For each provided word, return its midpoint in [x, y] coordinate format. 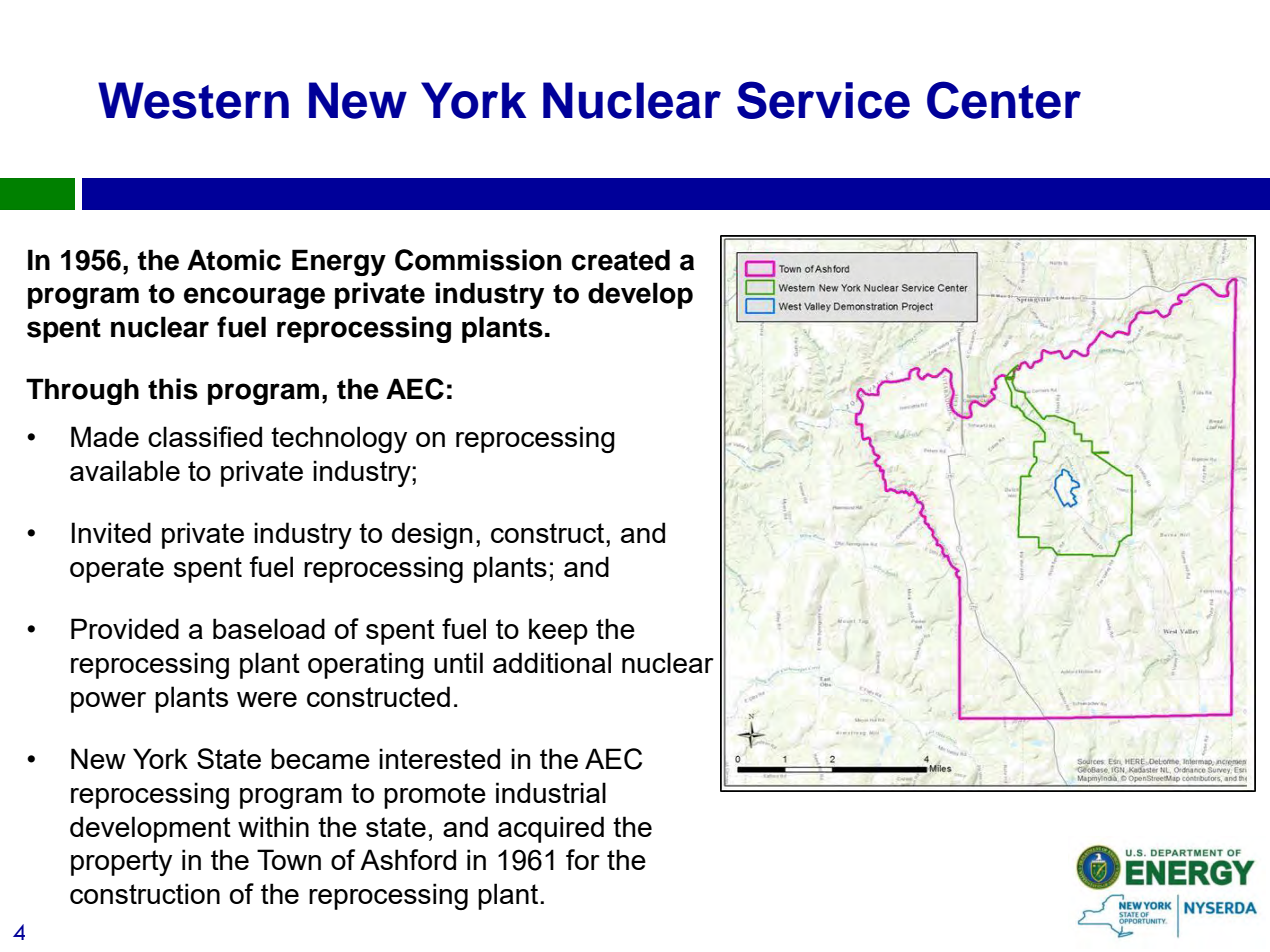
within [273, 826]
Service [823, 100]
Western [193, 100]
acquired [551, 829]
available [125, 470]
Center [1004, 100]
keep [558, 631]
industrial [551, 792]
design [432, 535]
